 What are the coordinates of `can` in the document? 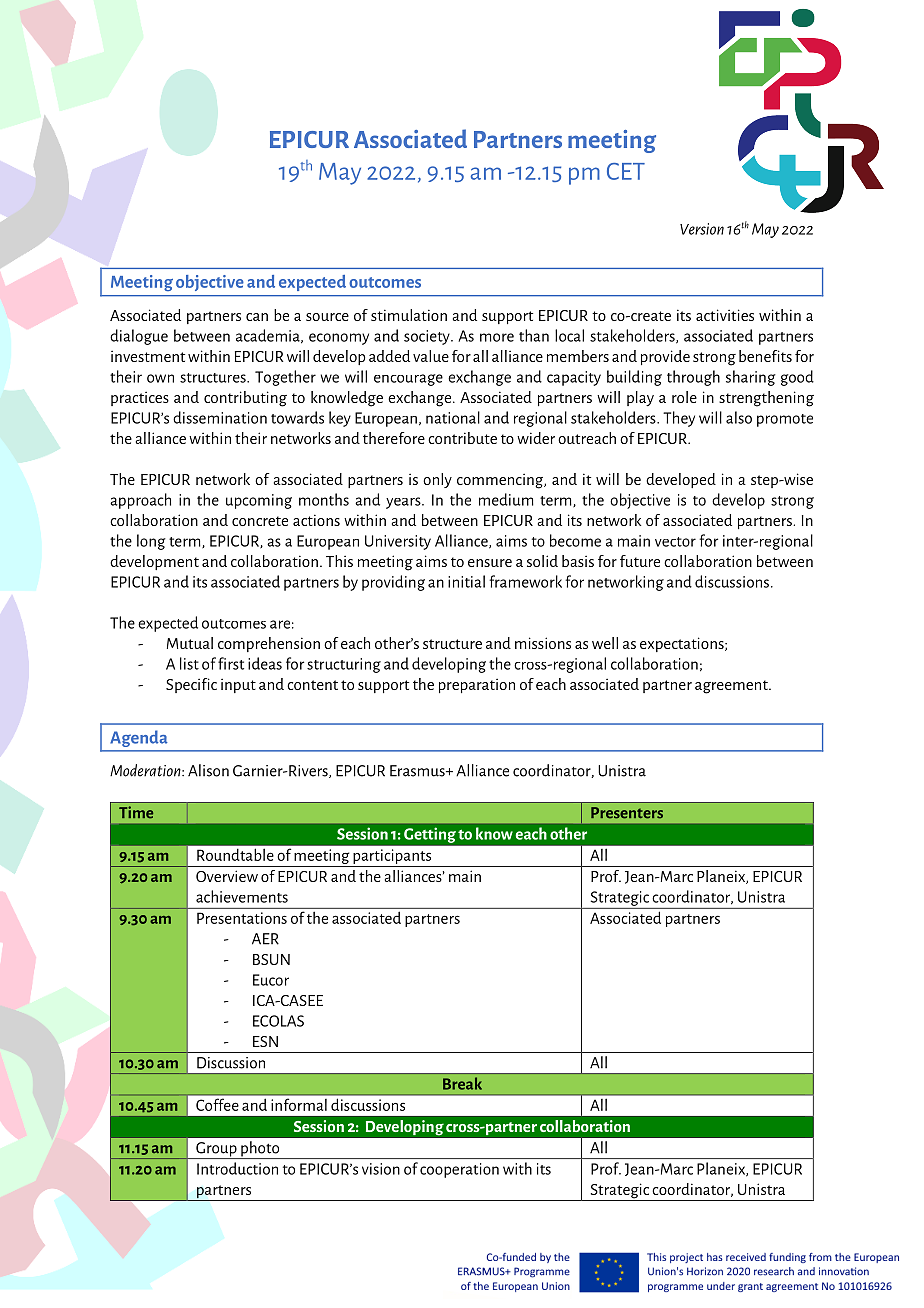 It's located at (257, 317).
